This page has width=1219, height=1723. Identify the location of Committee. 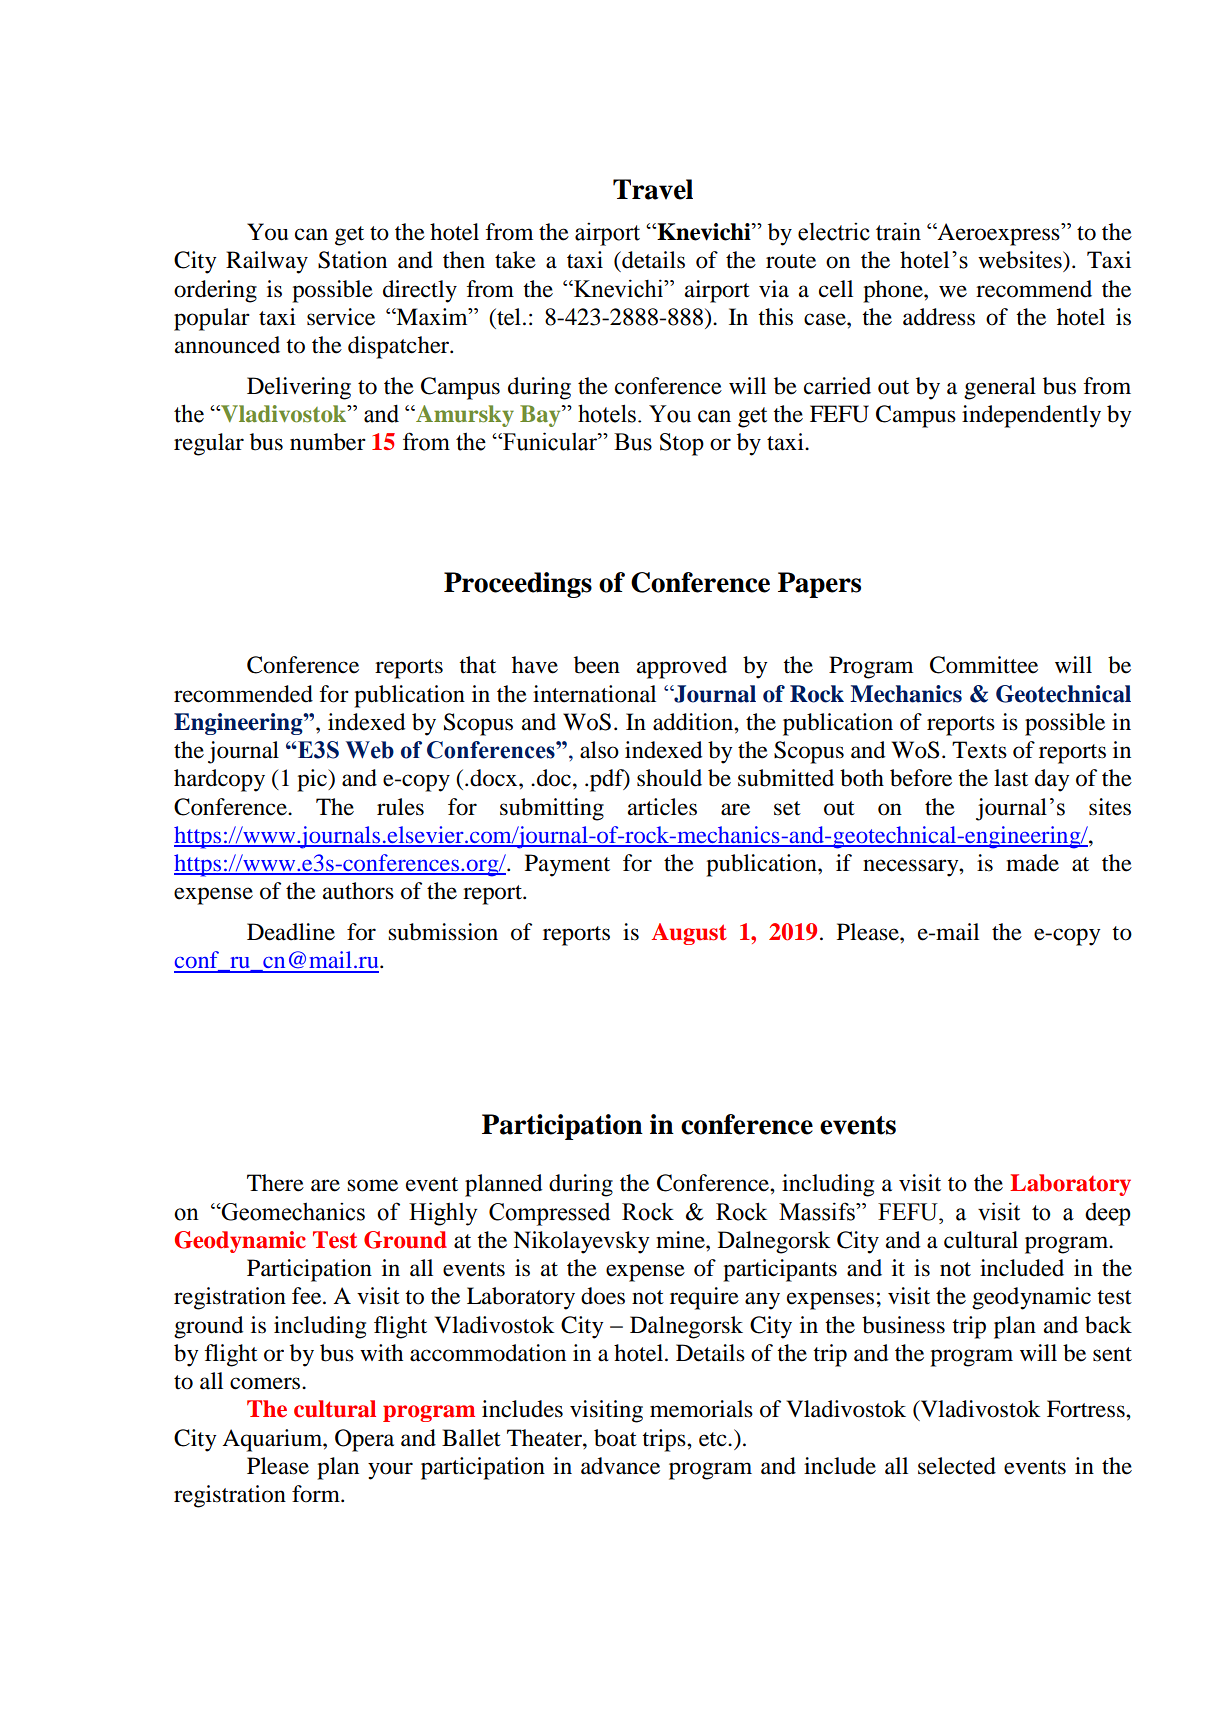
(984, 665).
